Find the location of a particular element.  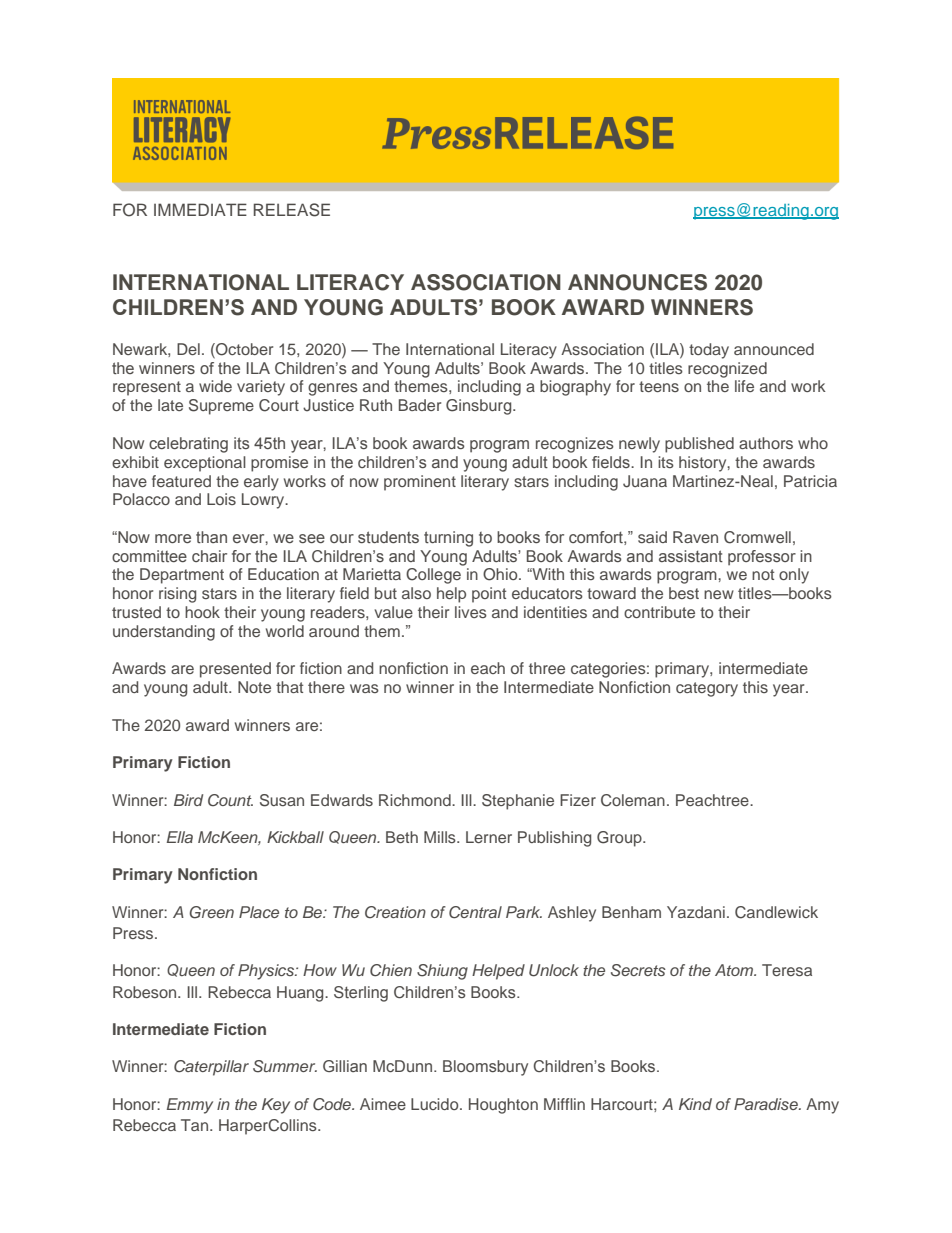

Cromwell is located at coordinates (757, 537).
